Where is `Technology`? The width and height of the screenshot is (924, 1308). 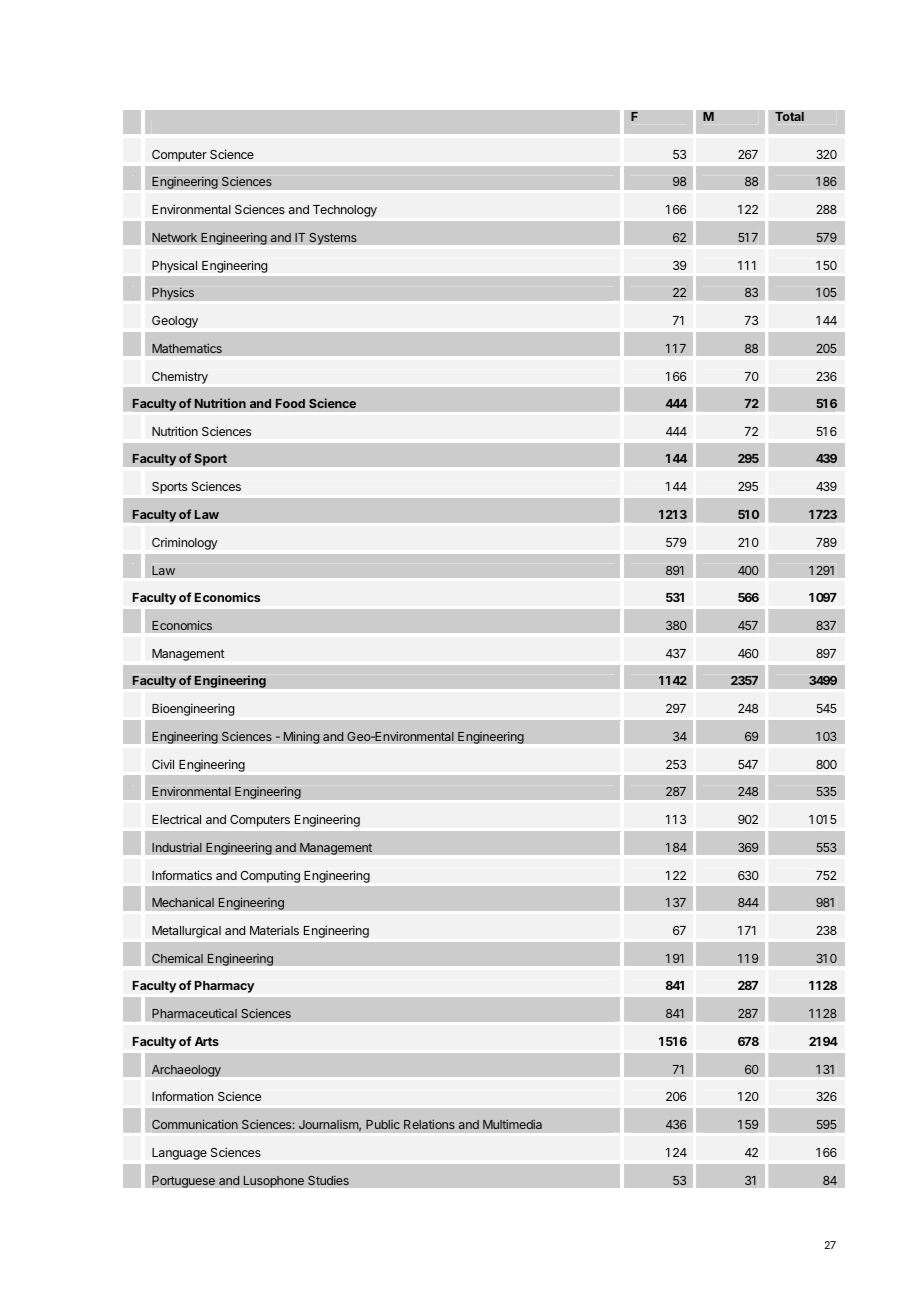 Technology is located at coordinates (345, 211).
